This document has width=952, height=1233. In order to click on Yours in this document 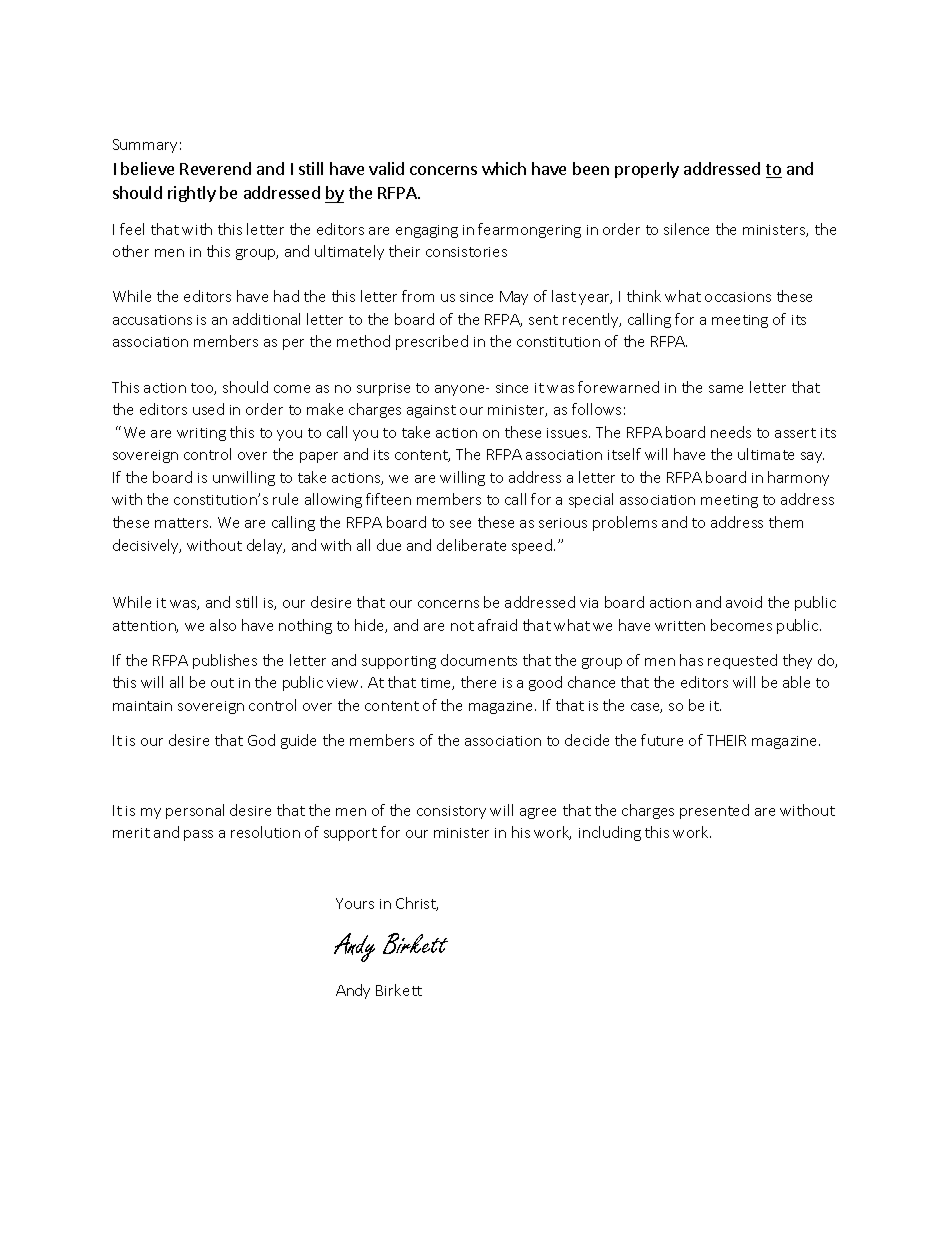, I will do `click(355, 903)`.
